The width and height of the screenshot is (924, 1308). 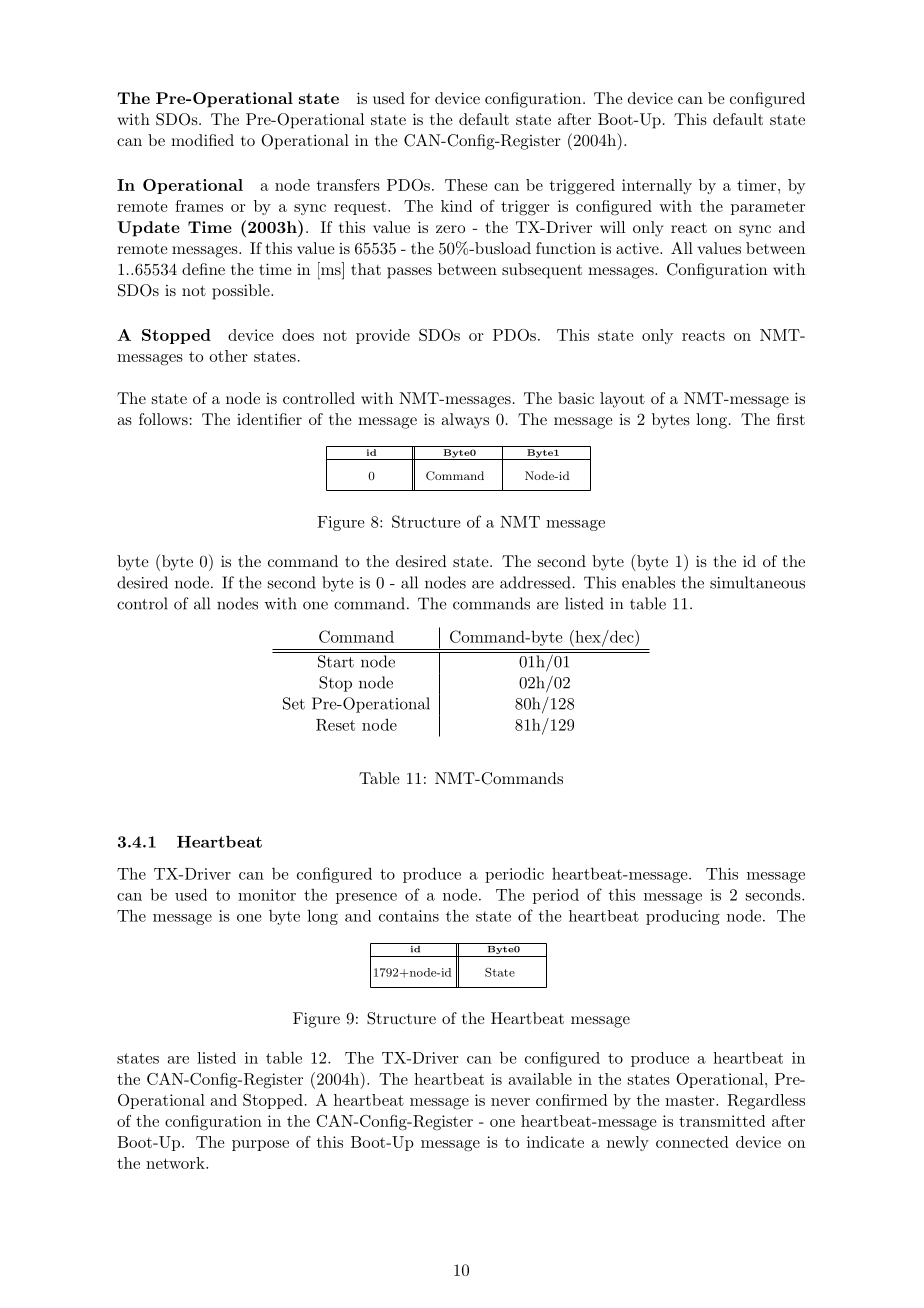 What do you see at coordinates (202, 140) in the screenshot?
I see `modified` at bounding box center [202, 140].
